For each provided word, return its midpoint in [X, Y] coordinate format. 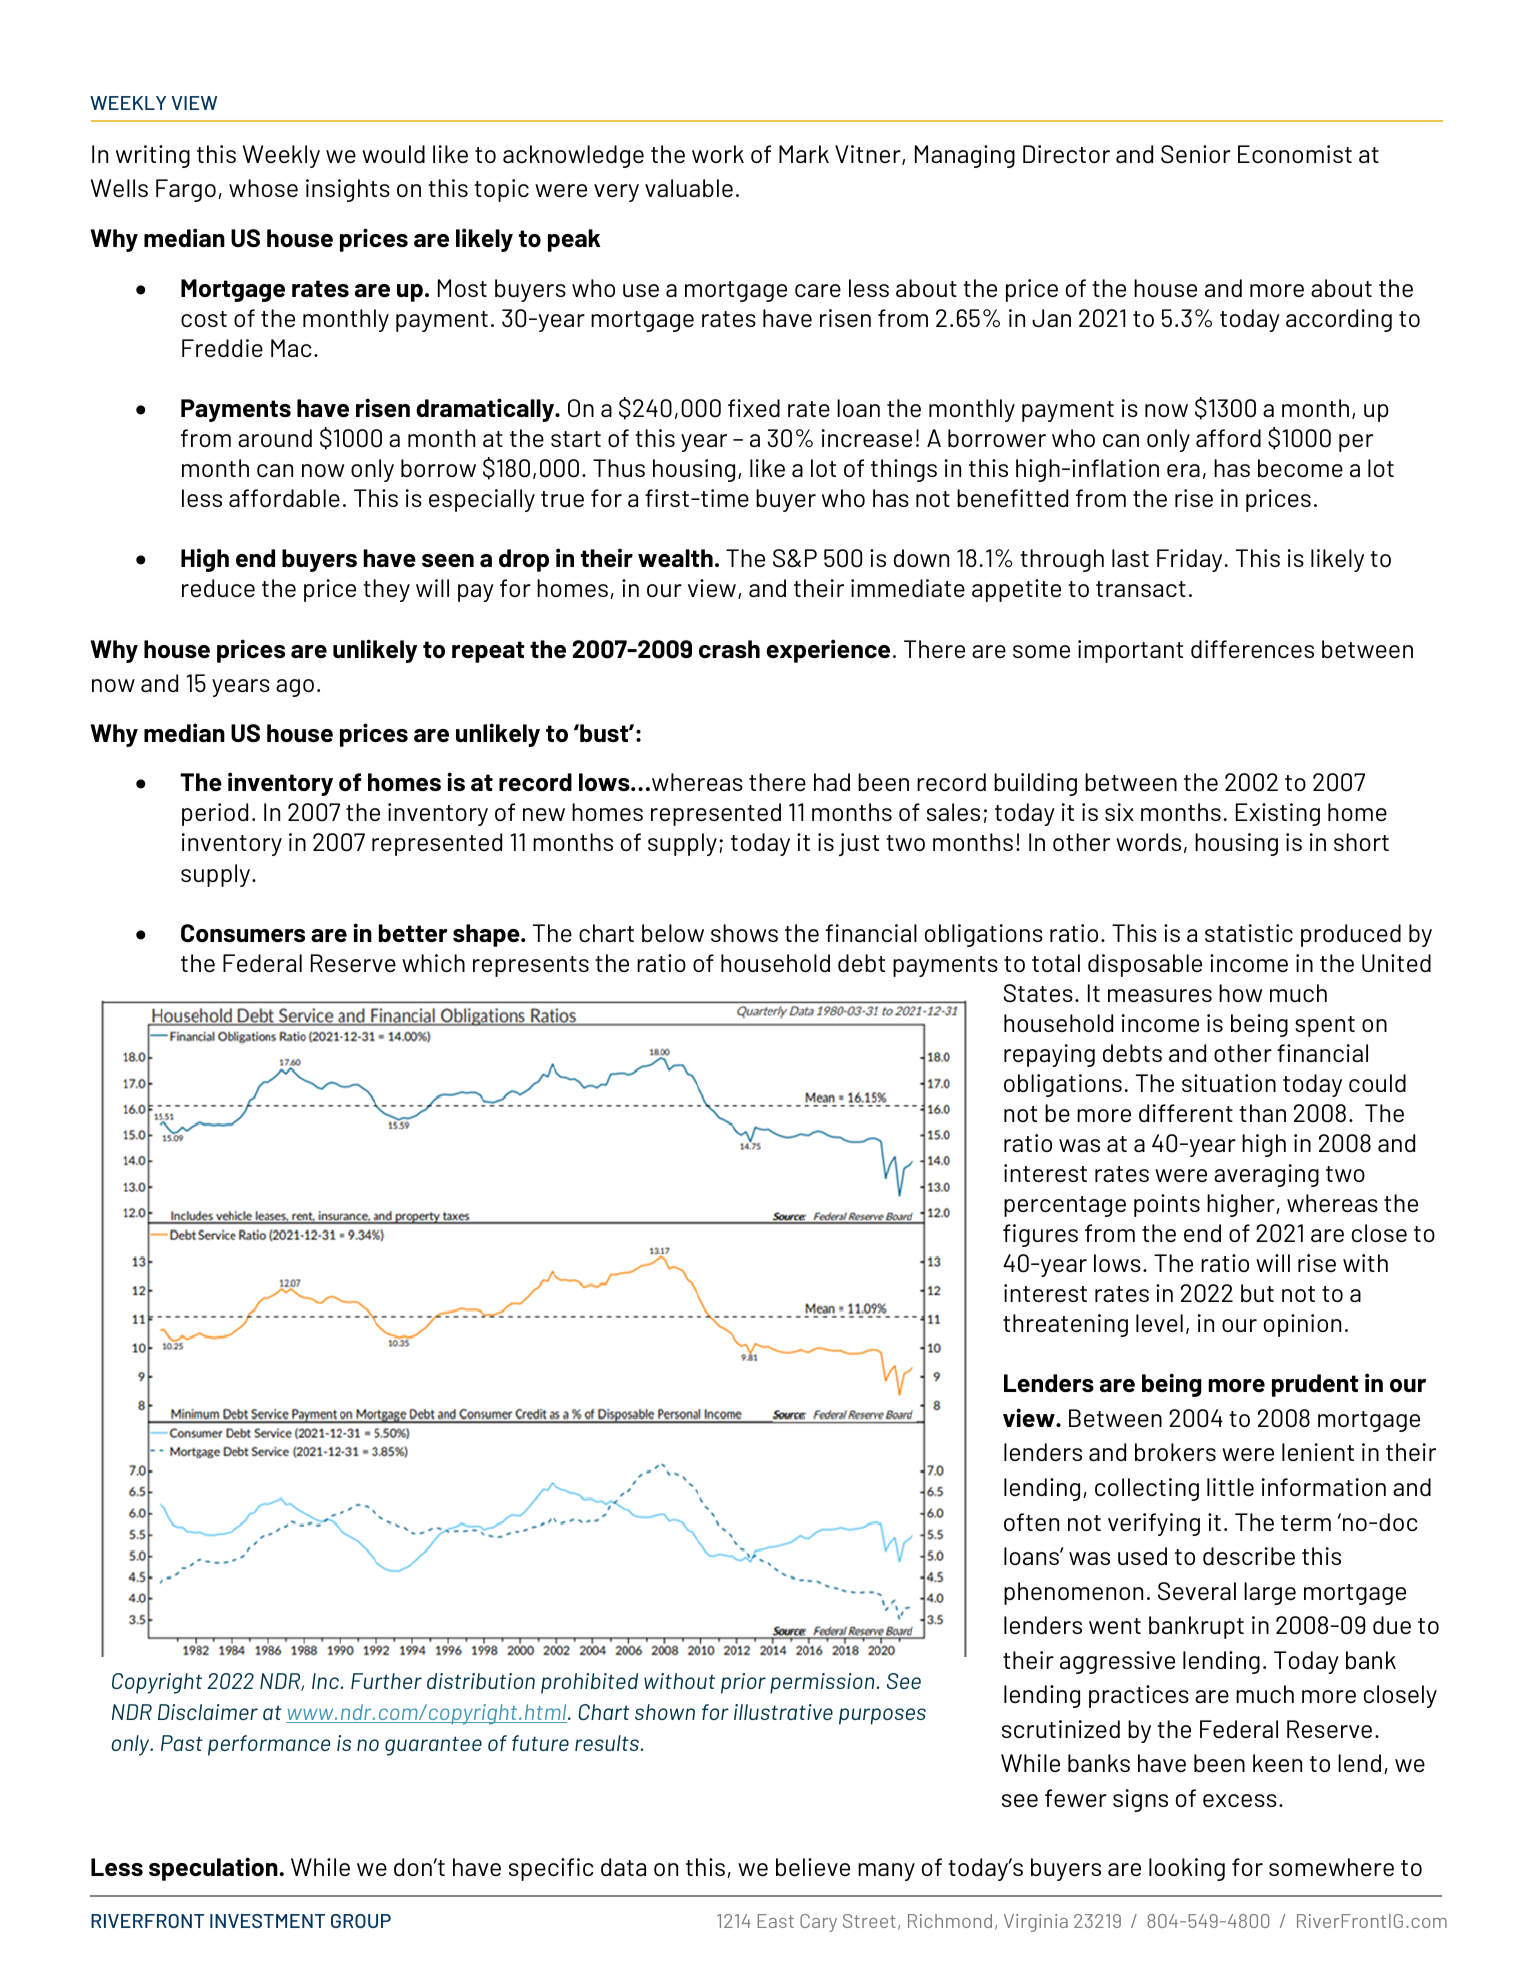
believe [813, 1867]
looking [1187, 1869]
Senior [1196, 154]
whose [263, 188]
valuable [689, 188]
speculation [213, 1869]
